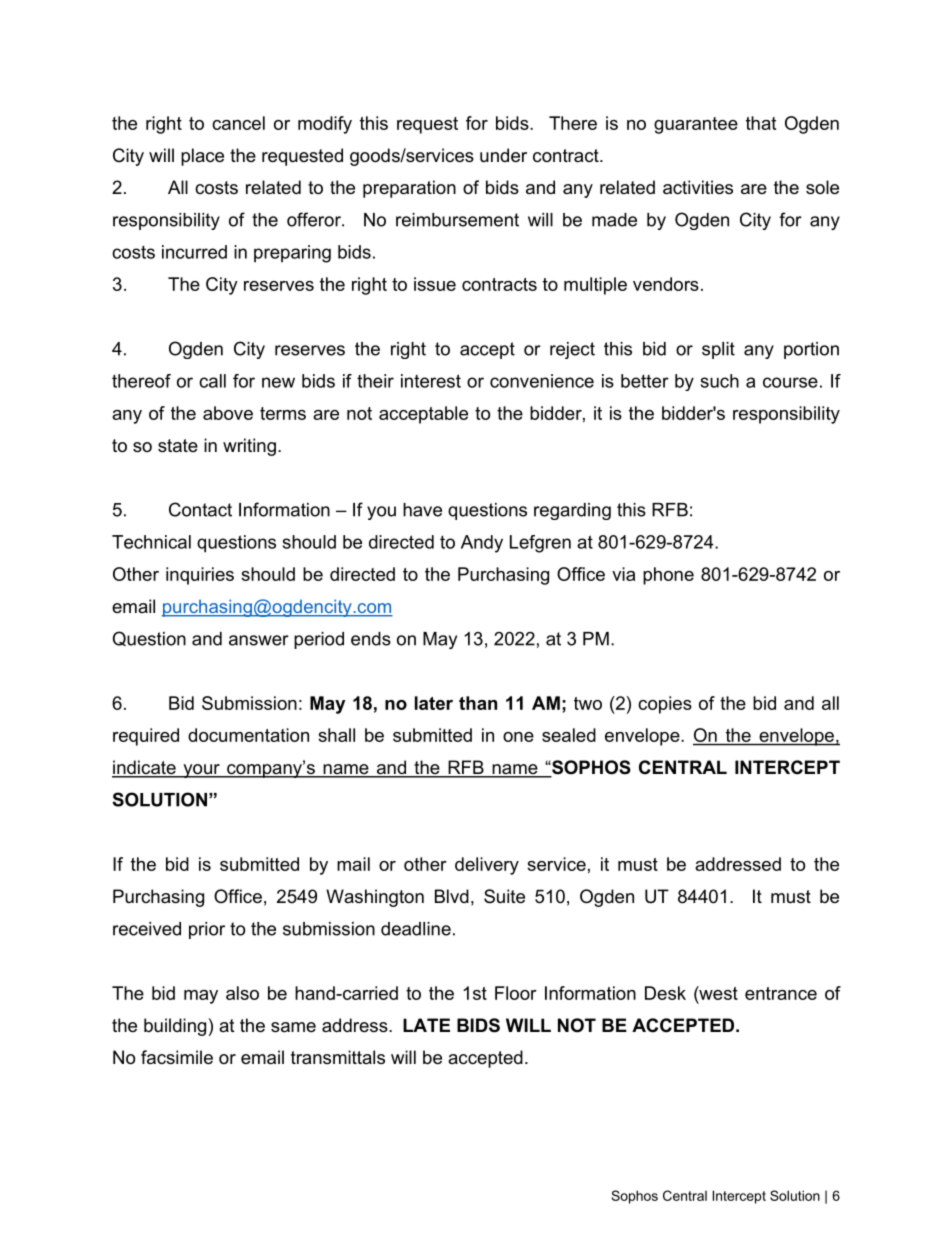  I want to click on place, so click(202, 157).
